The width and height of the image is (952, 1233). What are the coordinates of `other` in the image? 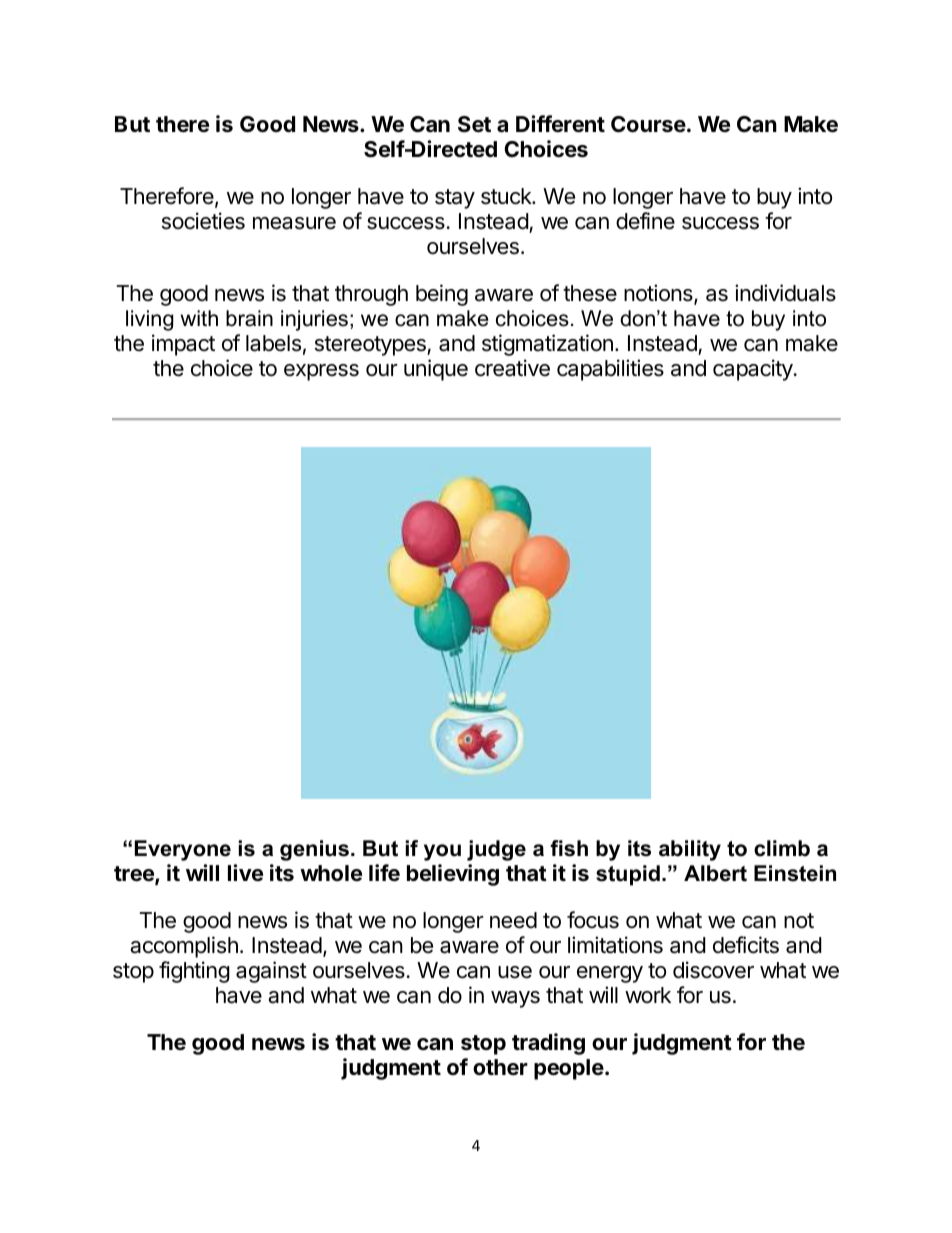 It's located at (500, 1067).
